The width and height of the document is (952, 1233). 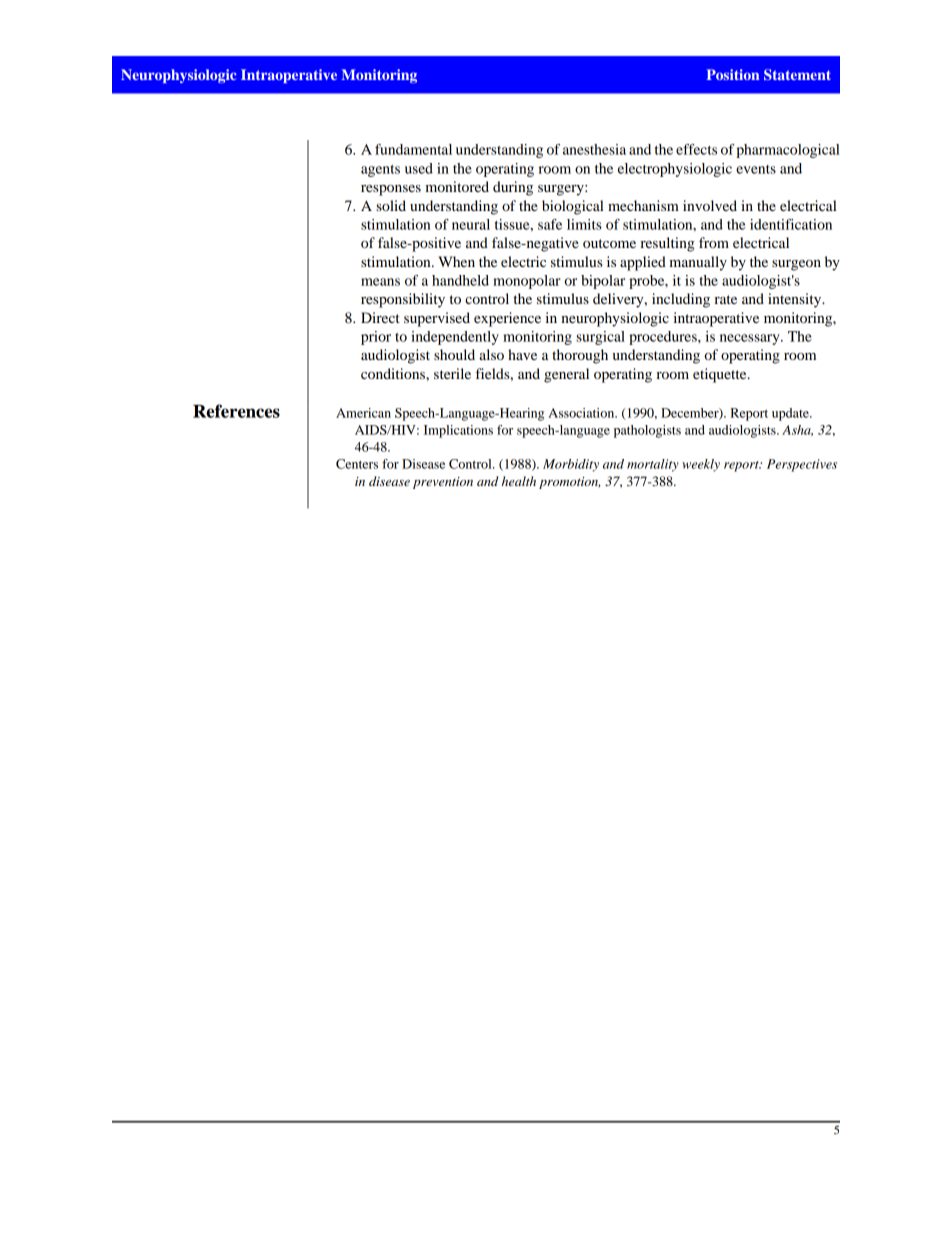 I want to click on health, so click(x=519, y=481).
